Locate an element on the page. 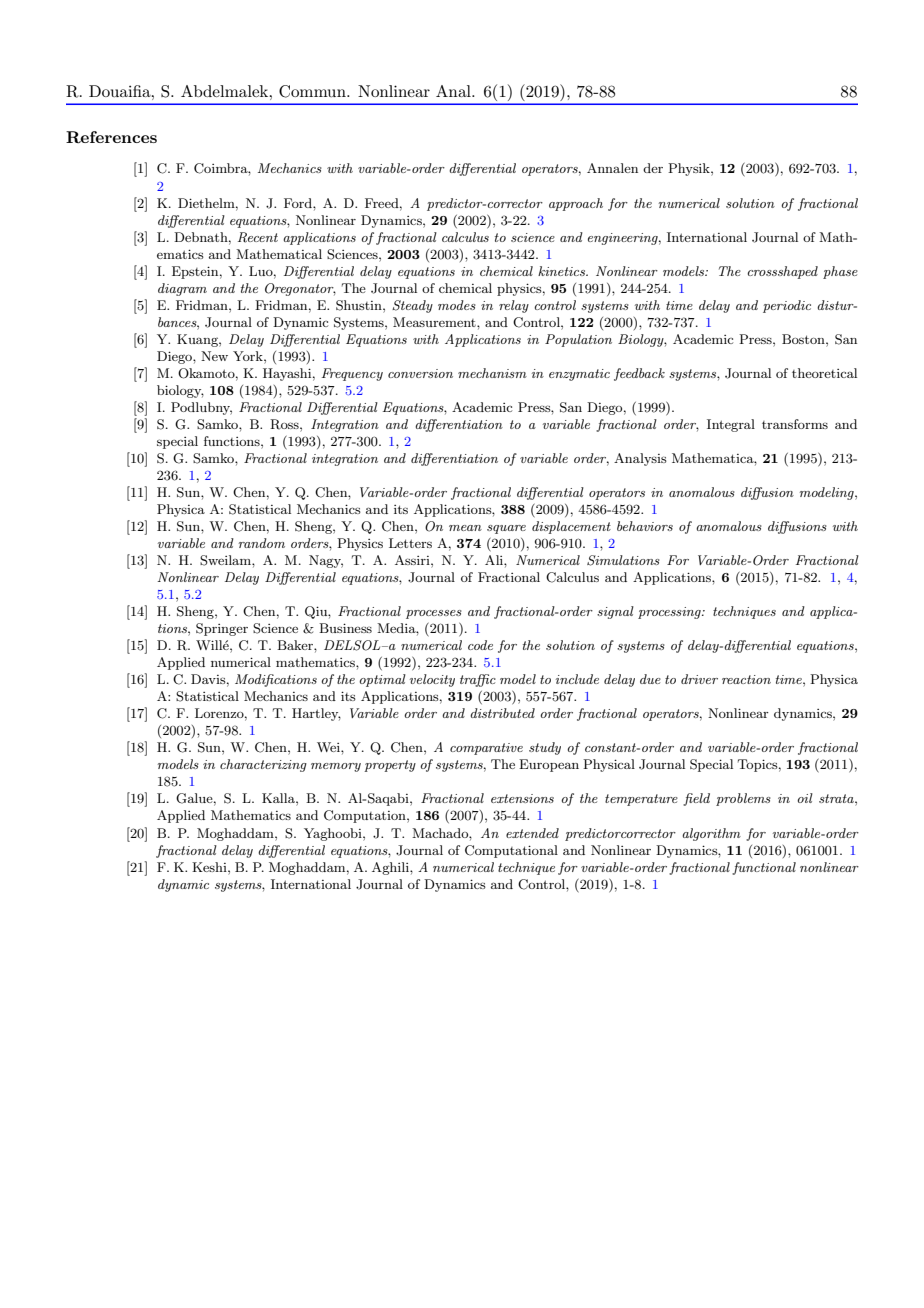 Image resolution: width=924 pixels, height=1308 pixels. extended is located at coordinates (532, 833).
